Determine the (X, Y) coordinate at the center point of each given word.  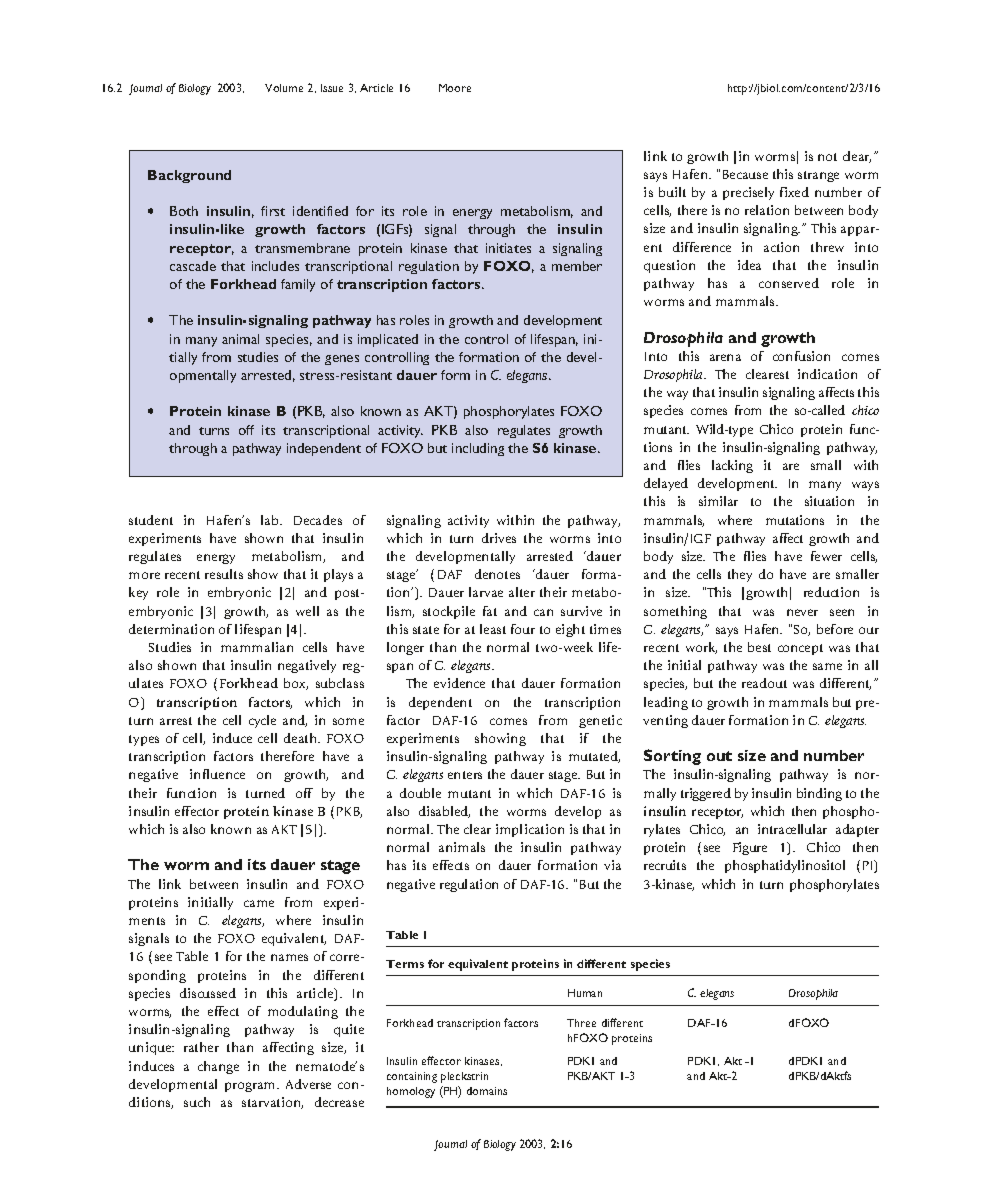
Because (745, 174)
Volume (284, 88)
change (218, 1067)
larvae (486, 592)
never (802, 612)
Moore (455, 88)
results (224, 574)
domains (487, 1091)
